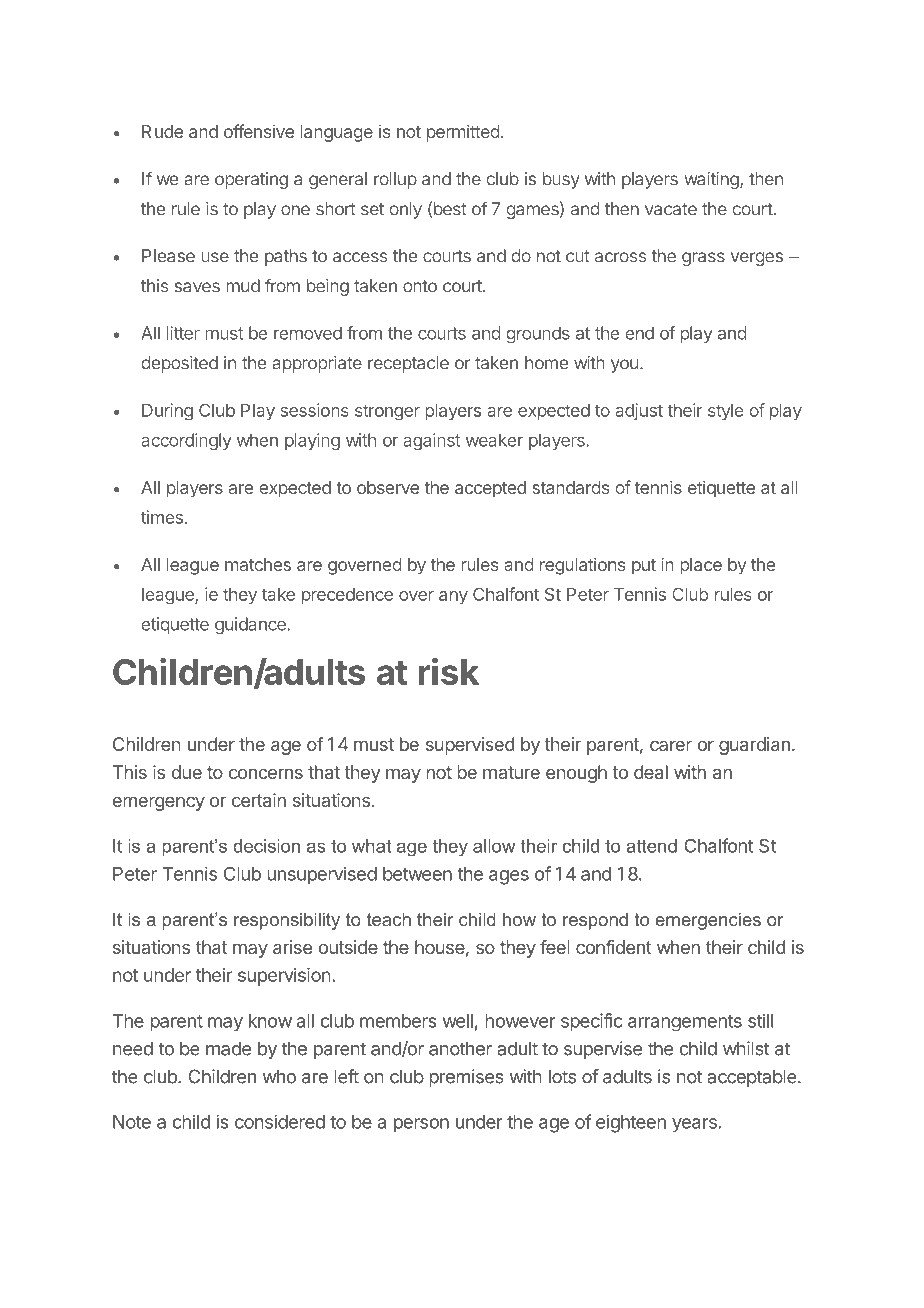 The image size is (924, 1308). What do you see at coordinates (408, 364) in the screenshot?
I see `receptacle` at bounding box center [408, 364].
